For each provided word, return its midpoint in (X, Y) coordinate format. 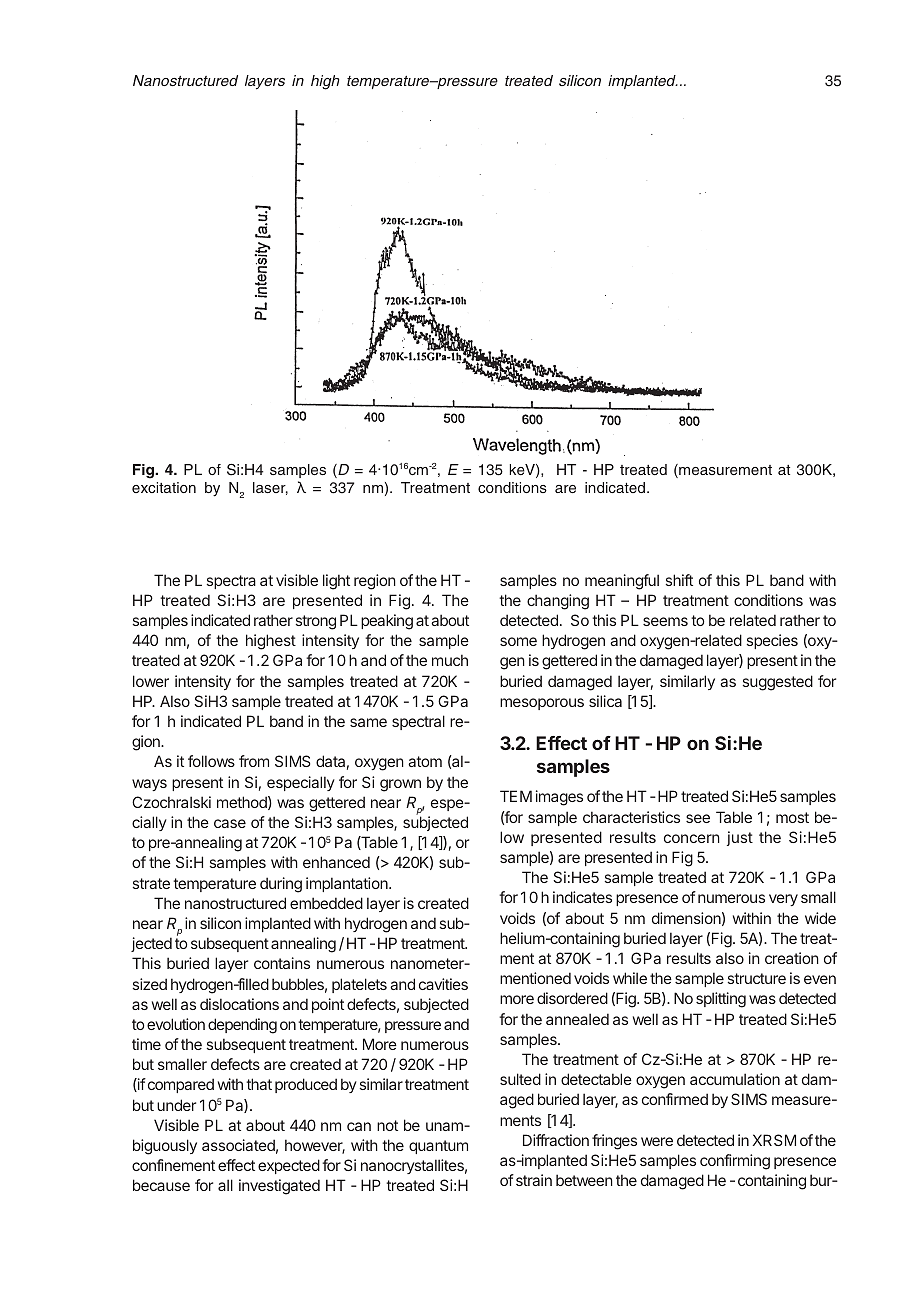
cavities (443, 984)
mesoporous (542, 704)
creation (792, 958)
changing (558, 602)
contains (282, 963)
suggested (778, 683)
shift (679, 580)
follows (211, 761)
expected (289, 1166)
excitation (164, 487)
